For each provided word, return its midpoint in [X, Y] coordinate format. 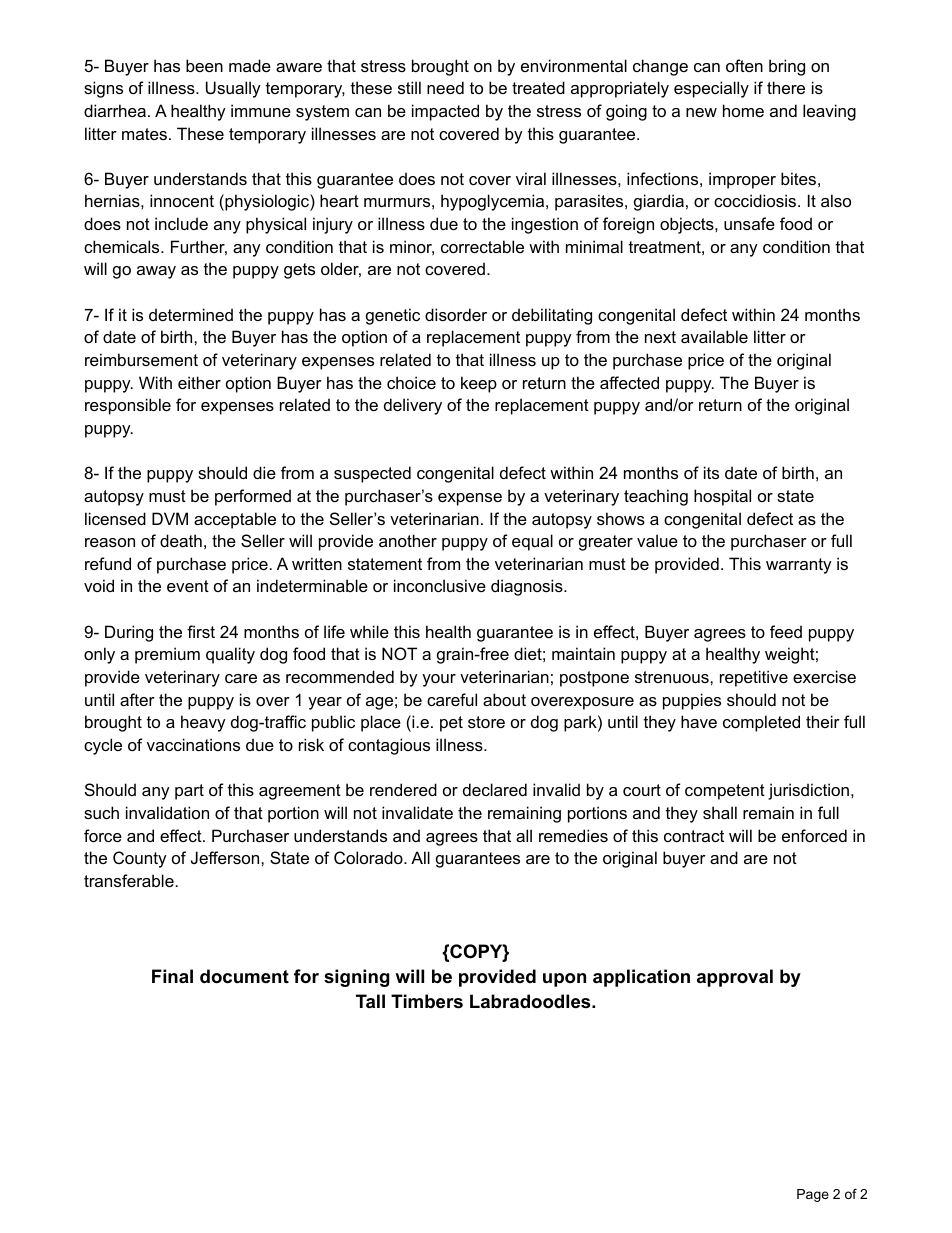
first [201, 631]
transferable [129, 880]
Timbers [427, 1001]
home [743, 110]
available [714, 336]
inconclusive [440, 585]
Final [172, 976]
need [445, 87]
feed [786, 631]
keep [479, 384]
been [204, 65]
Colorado [369, 857]
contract [694, 836]
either [199, 382]
